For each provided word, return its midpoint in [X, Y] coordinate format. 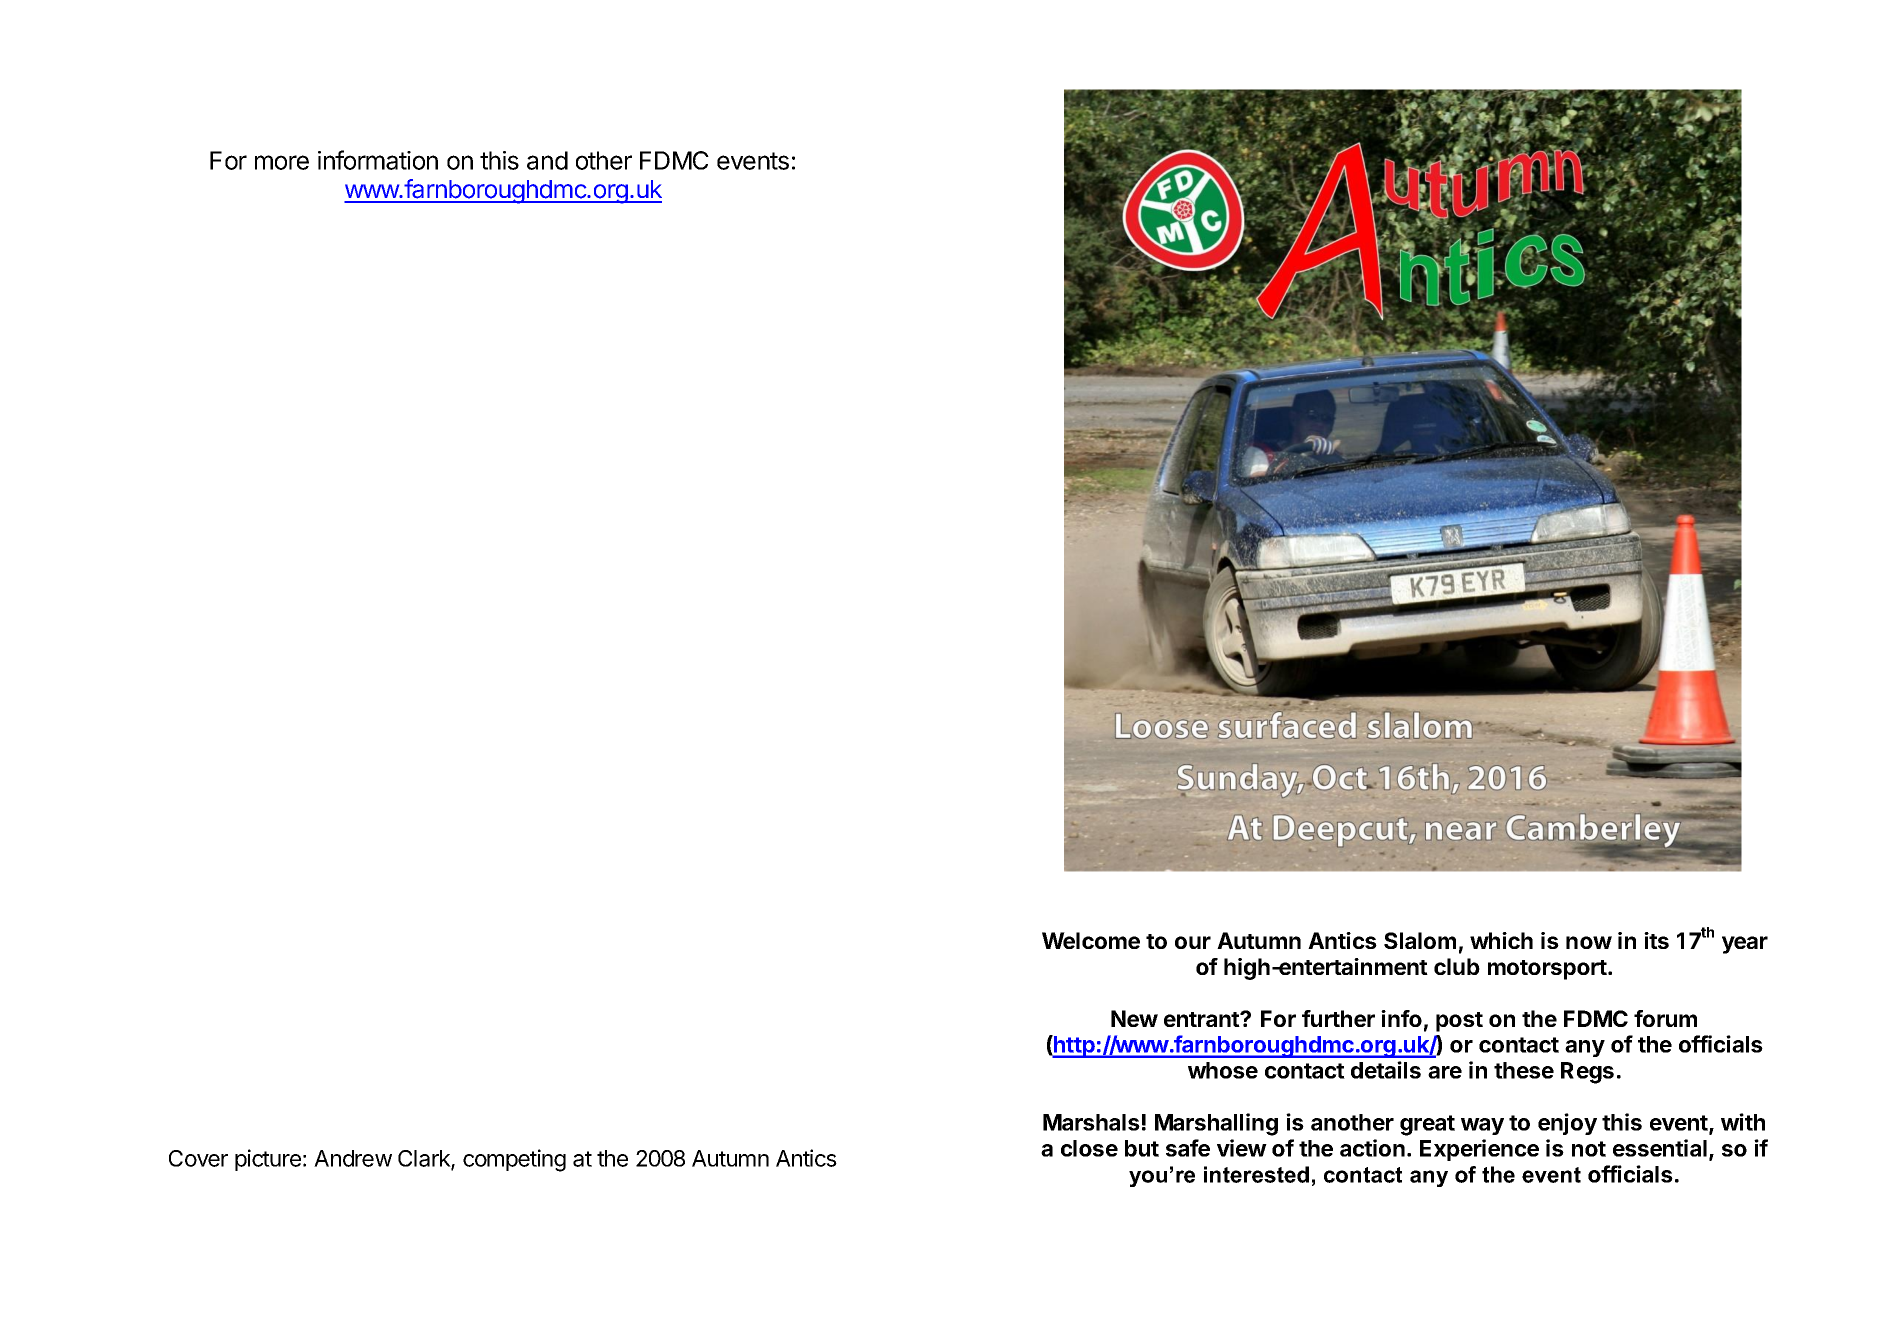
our [1193, 942]
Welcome [1091, 940]
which [1501, 940]
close [1089, 1148]
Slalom [1420, 940]
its [1656, 940]
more [282, 162]
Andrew [353, 1158]
